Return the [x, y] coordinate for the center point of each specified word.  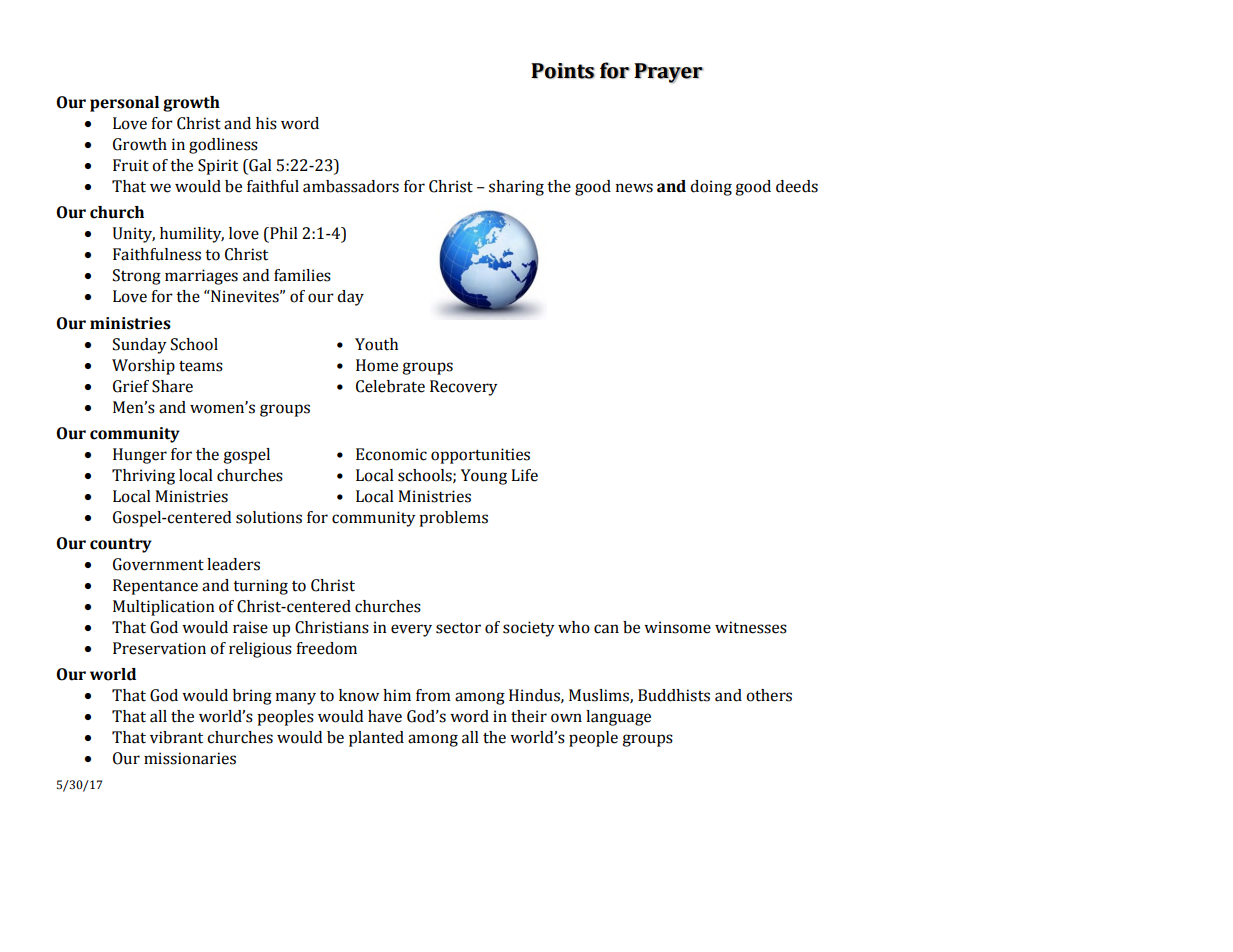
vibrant [176, 737]
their [529, 716]
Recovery [464, 388]
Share [172, 386]
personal [124, 104]
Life [524, 475]
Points [563, 71]
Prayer [668, 73]
